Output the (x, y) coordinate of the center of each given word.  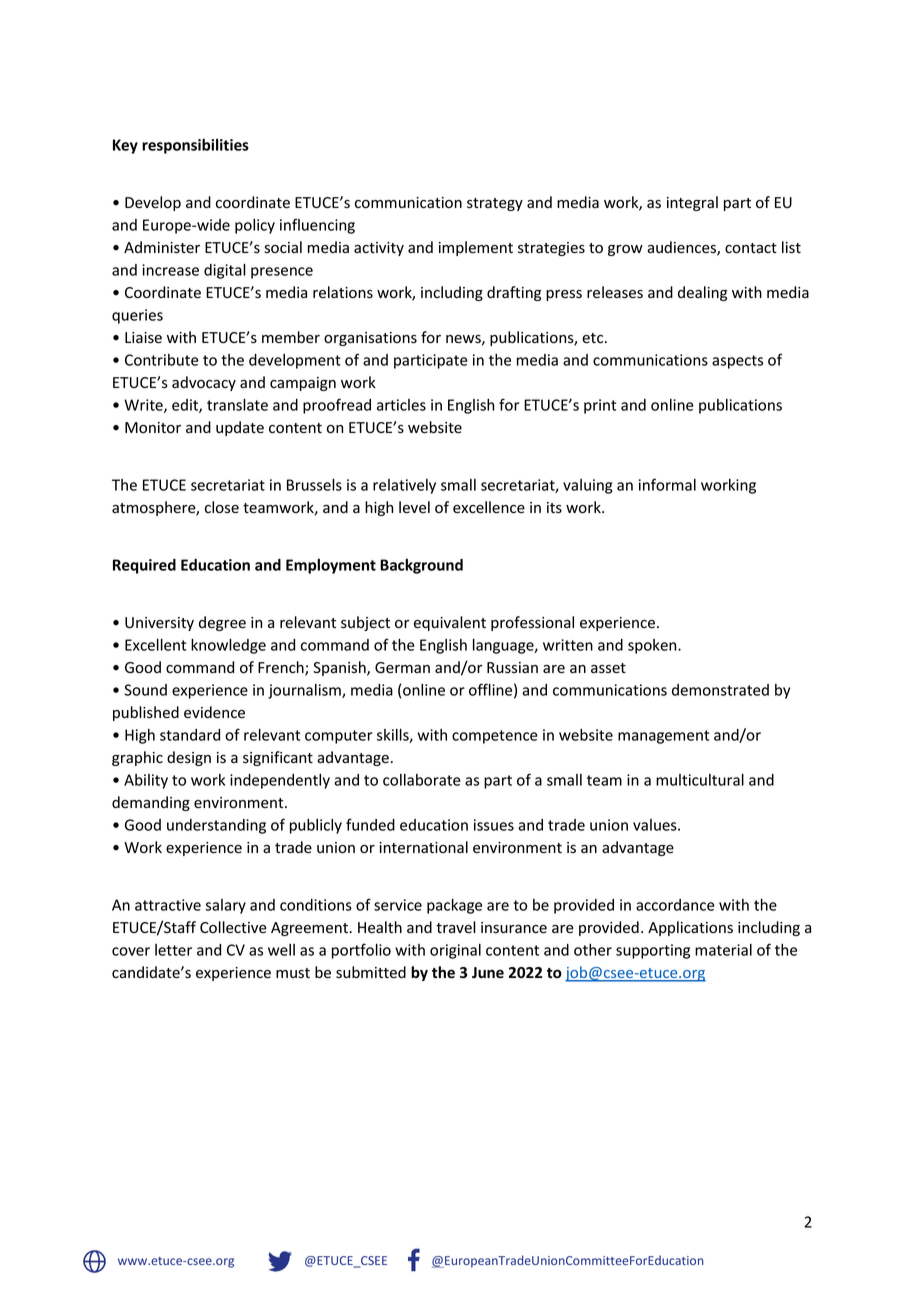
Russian (512, 668)
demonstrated (720, 690)
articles (401, 405)
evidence (214, 712)
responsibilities (195, 146)
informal (667, 484)
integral (692, 203)
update (240, 428)
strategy (495, 204)
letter (173, 950)
